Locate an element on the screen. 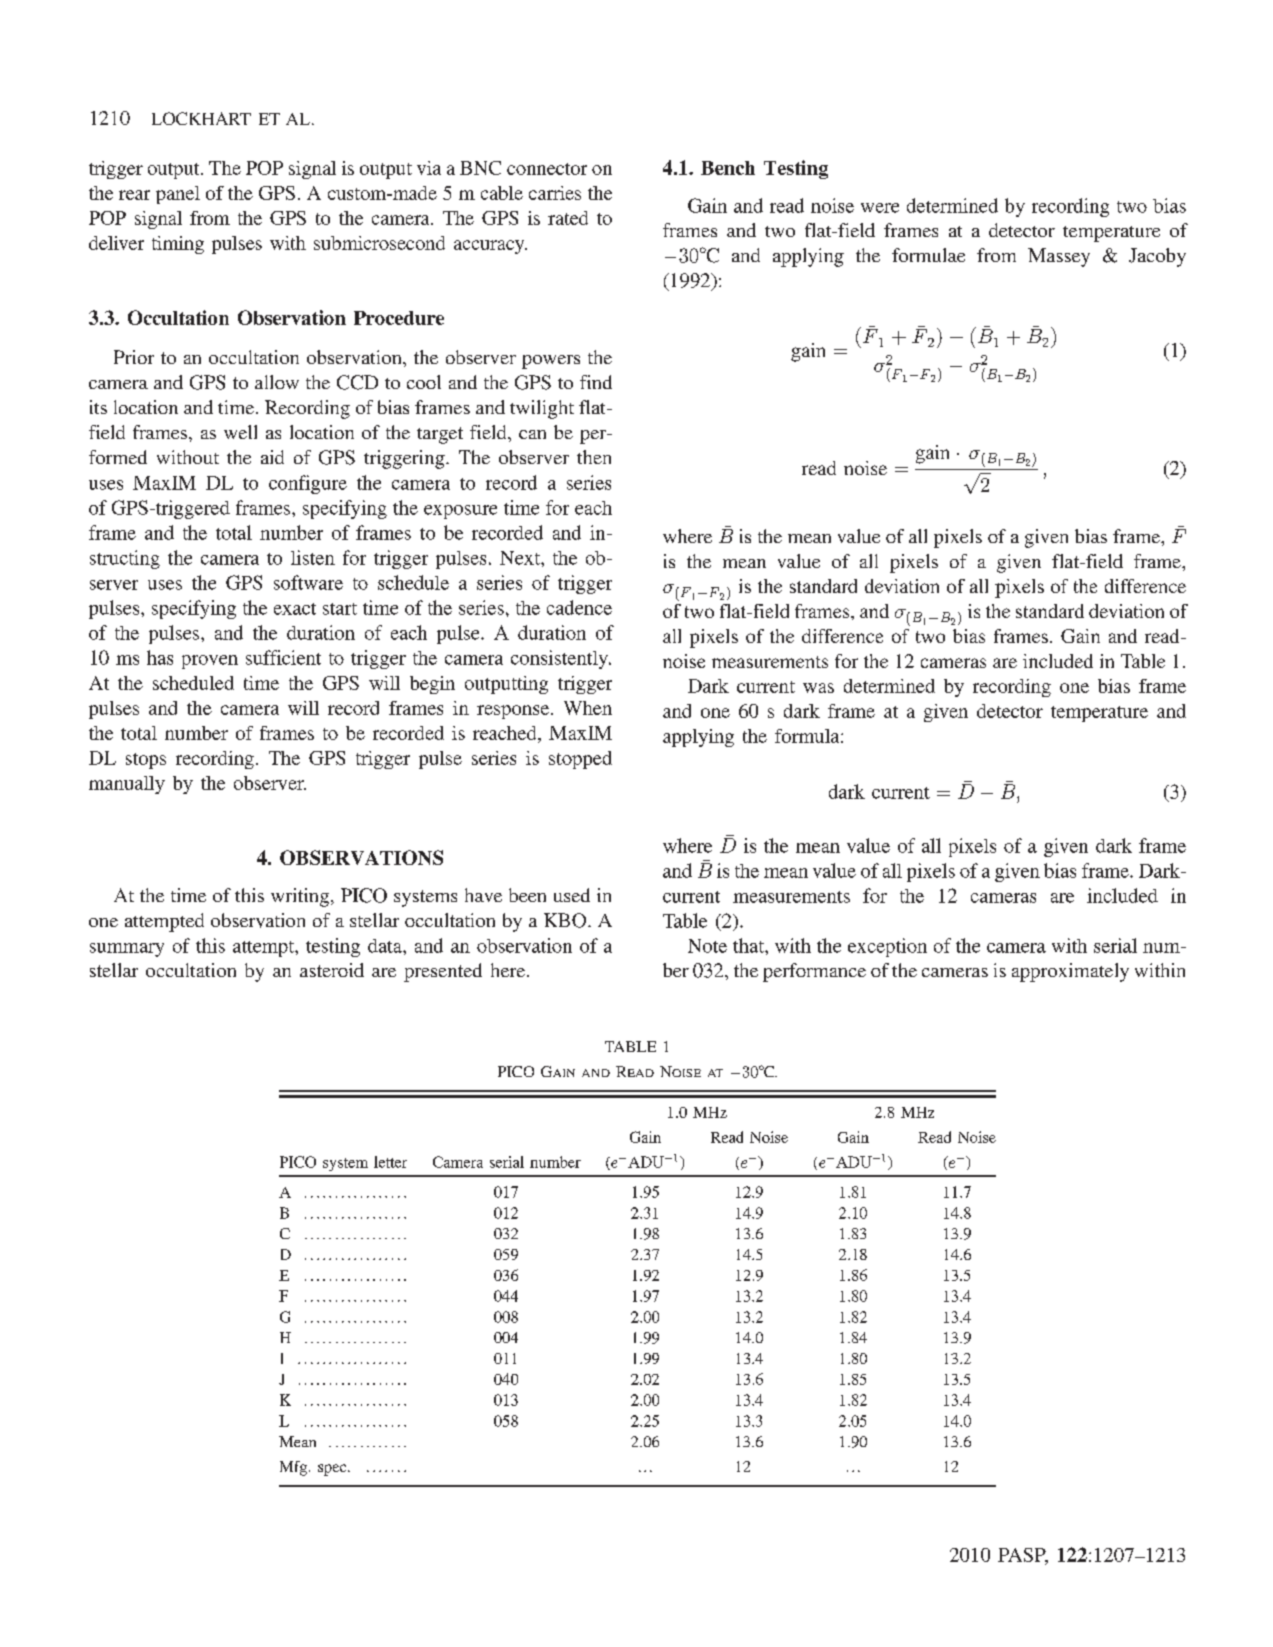 Image resolution: width=1273 pixels, height=1647 pixels. letter is located at coordinates (390, 1162).
